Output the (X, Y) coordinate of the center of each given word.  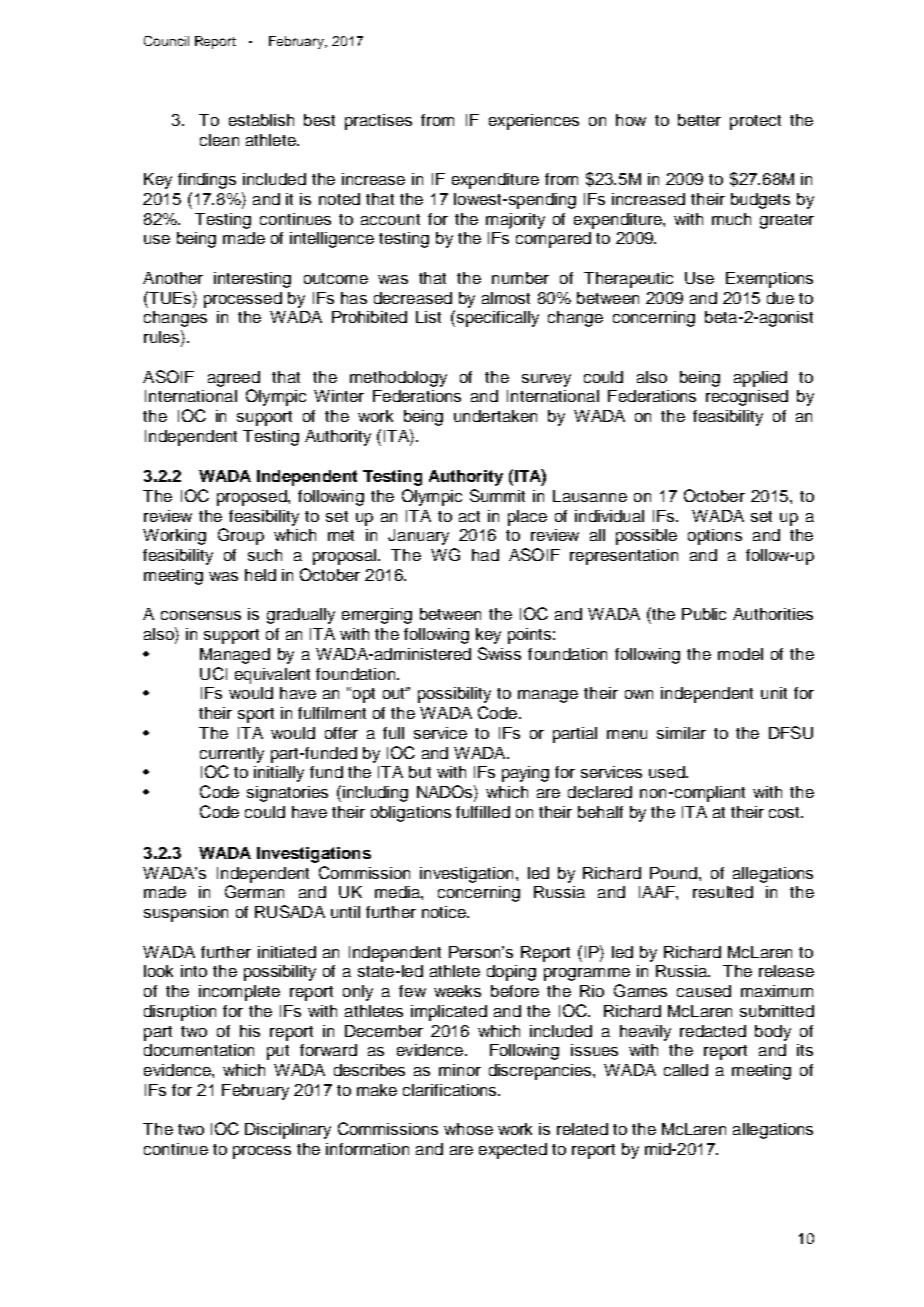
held (260, 575)
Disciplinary (288, 1131)
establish (261, 120)
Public (704, 614)
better (699, 120)
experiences (534, 122)
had (485, 555)
